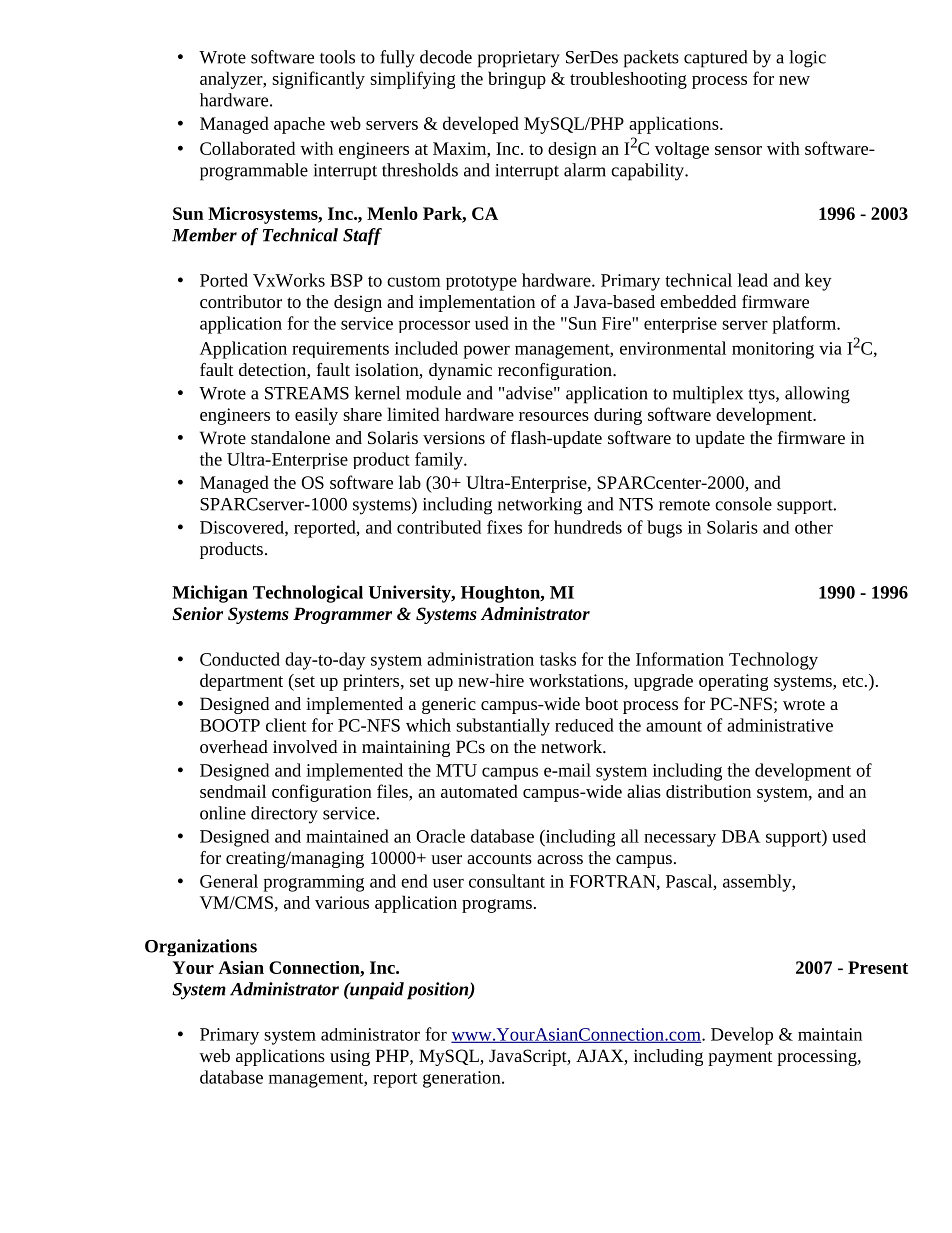 The height and width of the document is (1233, 952). What do you see at coordinates (350, 1057) in the document?
I see `using` at bounding box center [350, 1057].
